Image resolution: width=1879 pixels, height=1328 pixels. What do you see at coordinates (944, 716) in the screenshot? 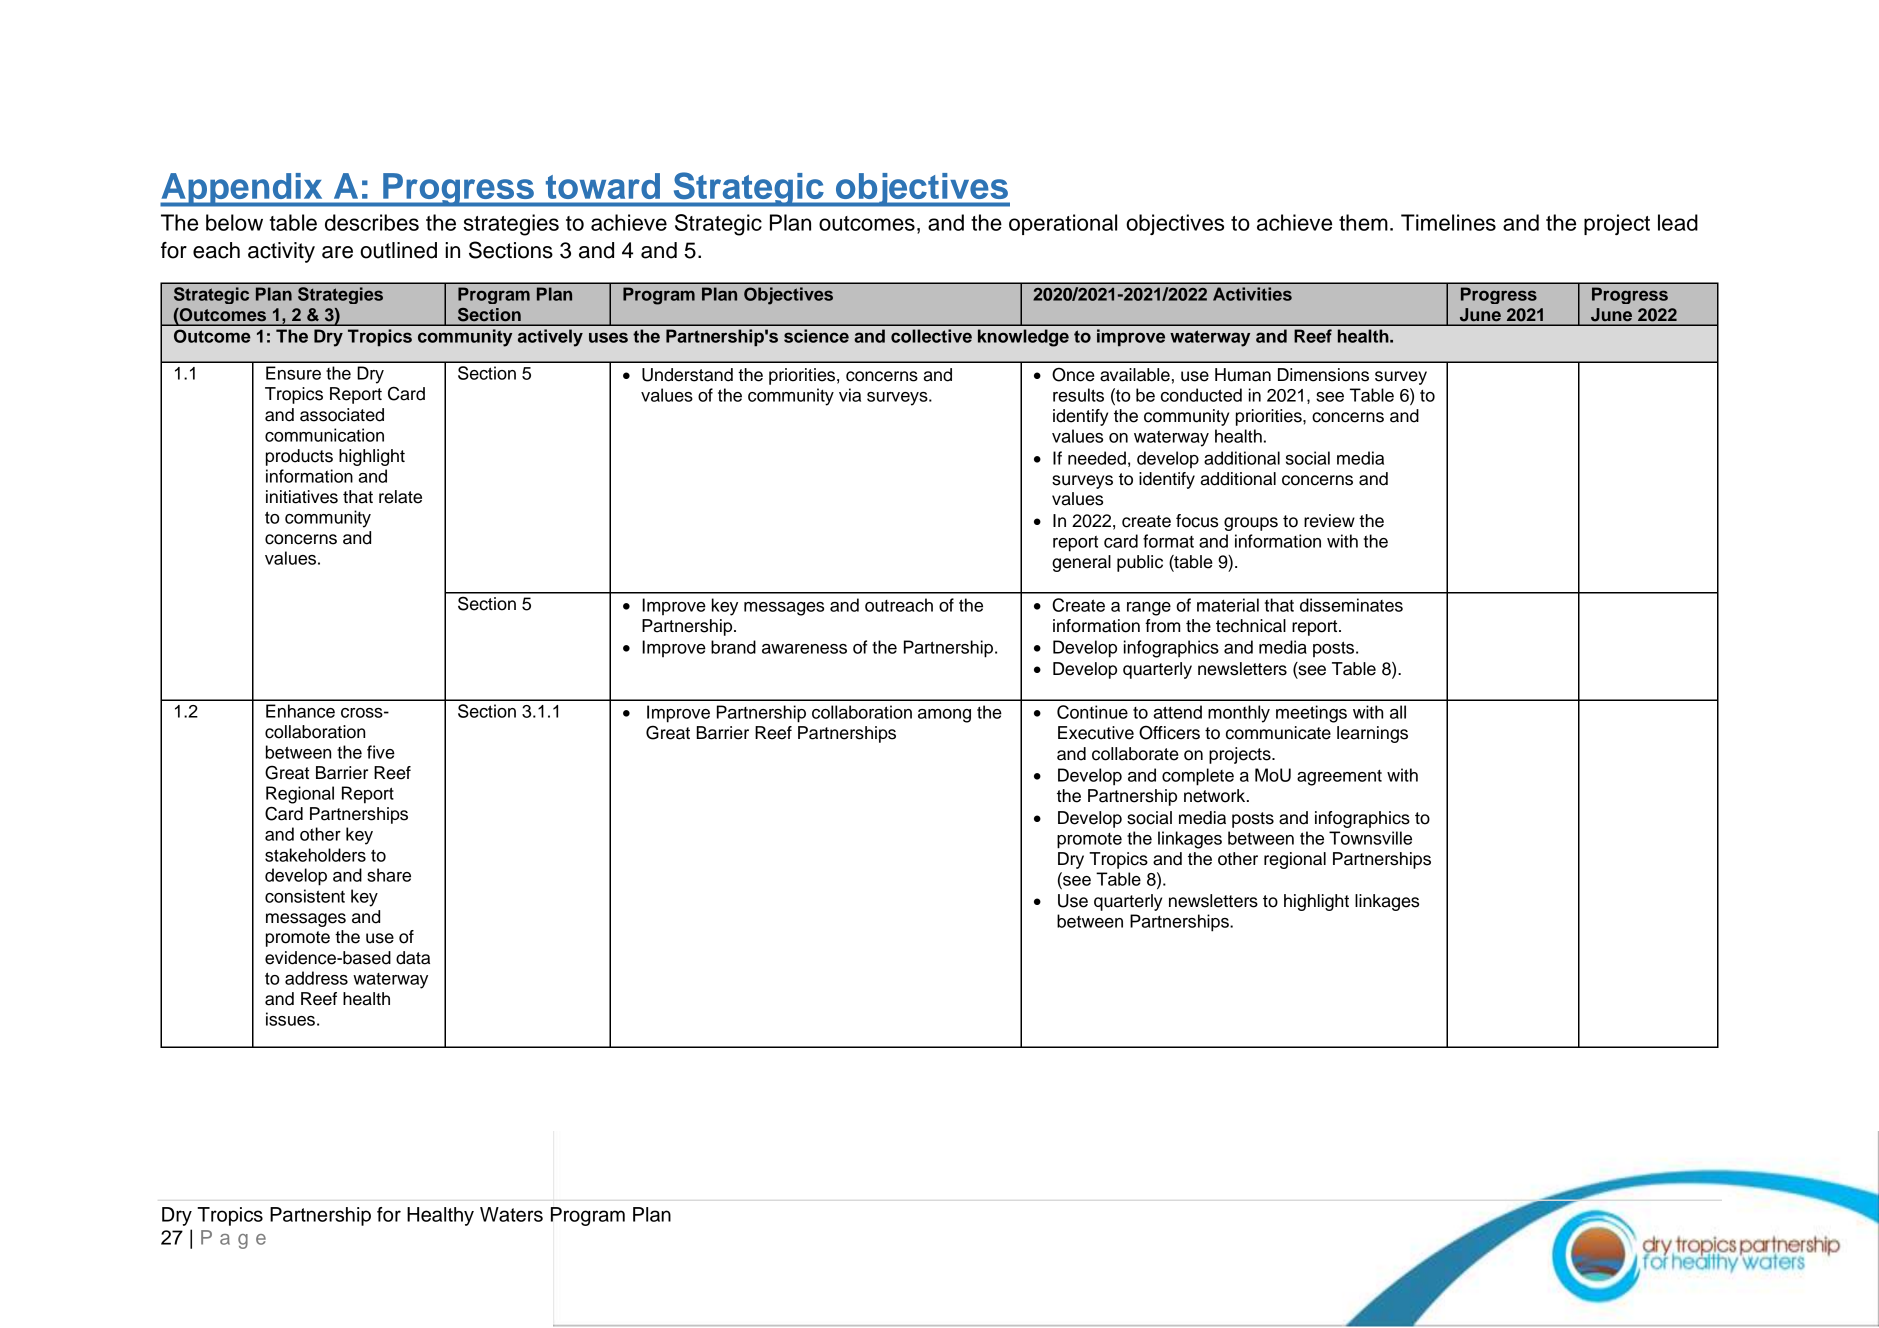
I see `among` at bounding box center [944, 716].
